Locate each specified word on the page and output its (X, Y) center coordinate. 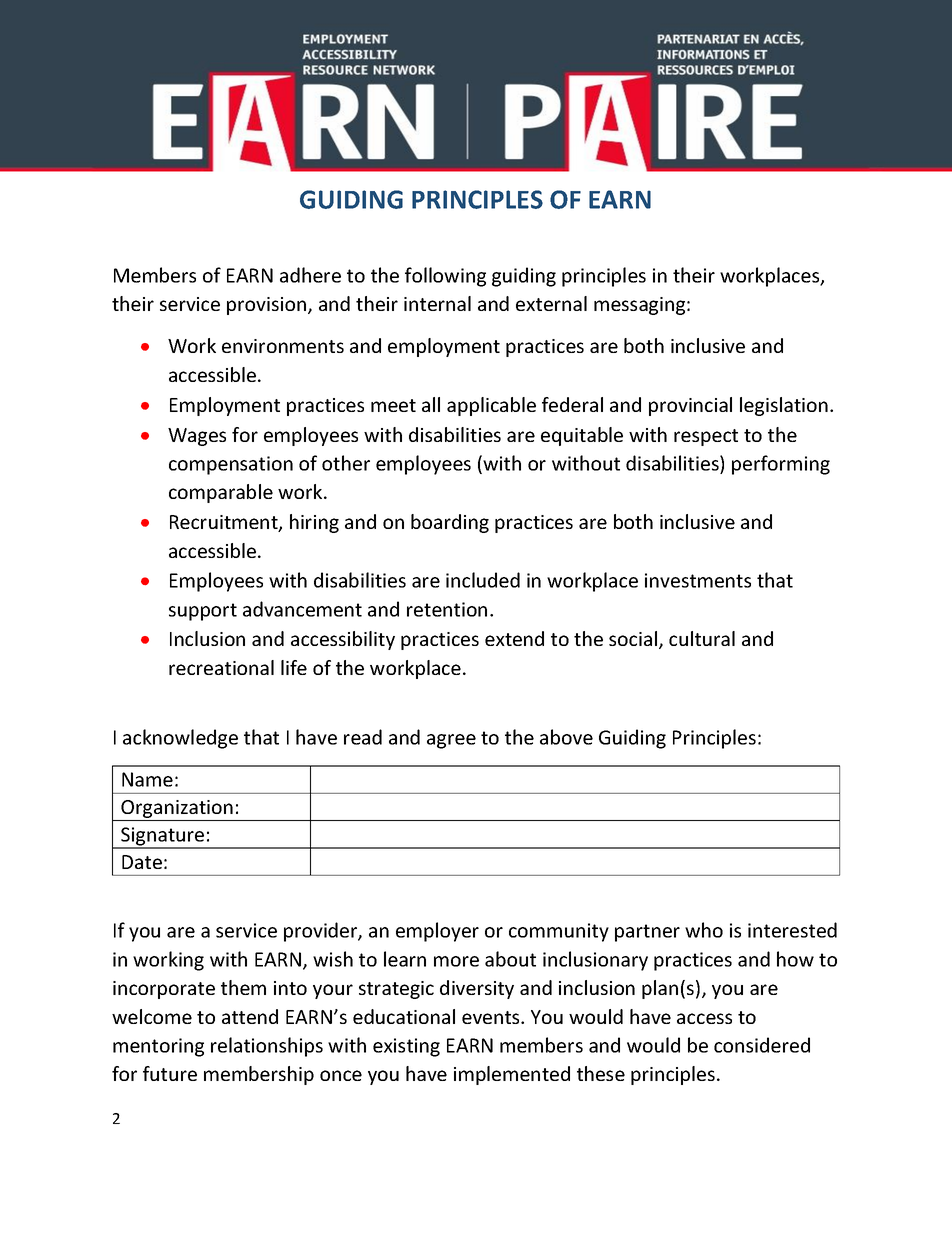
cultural (702, 638)
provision (268, 306)
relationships (267, 1047)
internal (437, 303)
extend (514, 638)
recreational (221, 667)
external (551, 303)
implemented (512, 1075)
